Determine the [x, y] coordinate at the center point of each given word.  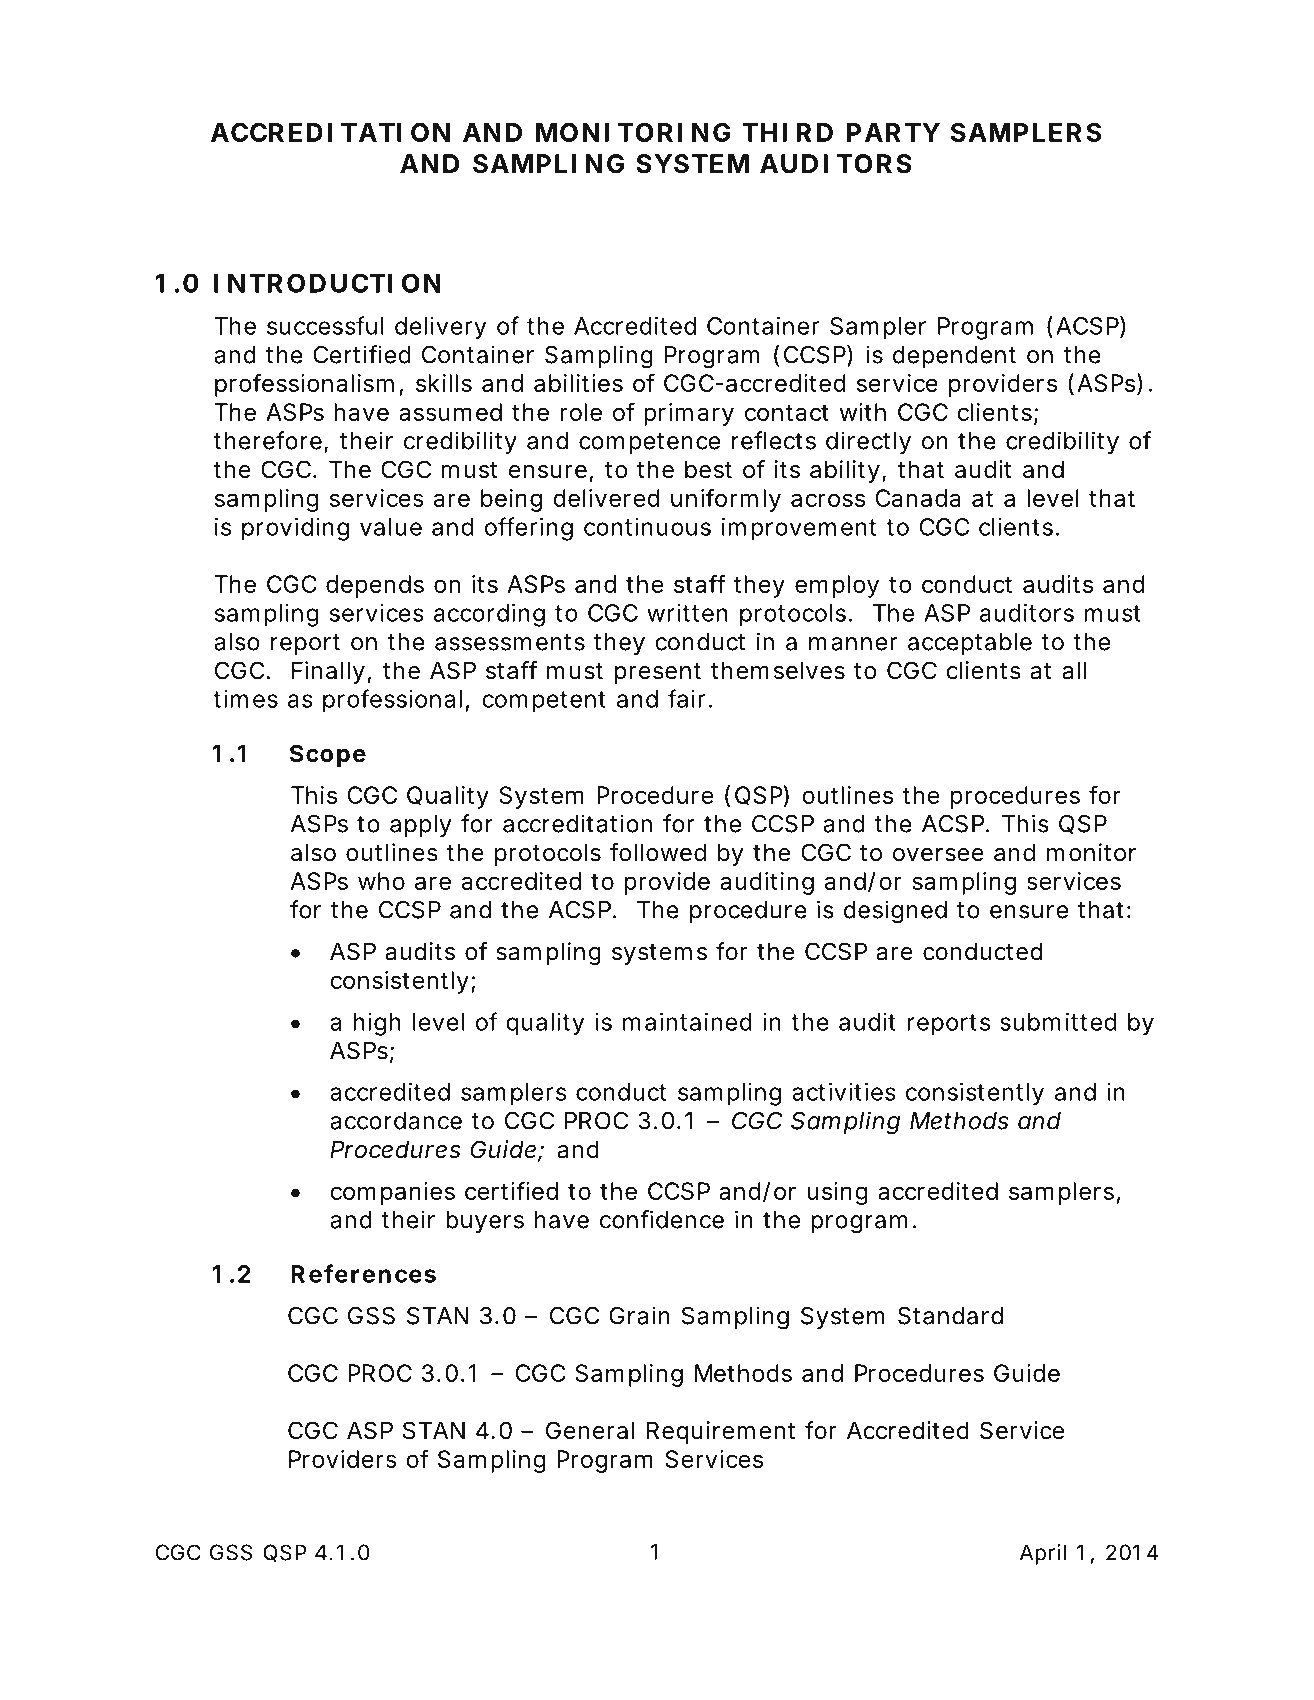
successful [325, 325]
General [590, 1430]
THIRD [787, 132]
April [1043, 1554]
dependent [954, 357]
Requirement [721, 1432]
